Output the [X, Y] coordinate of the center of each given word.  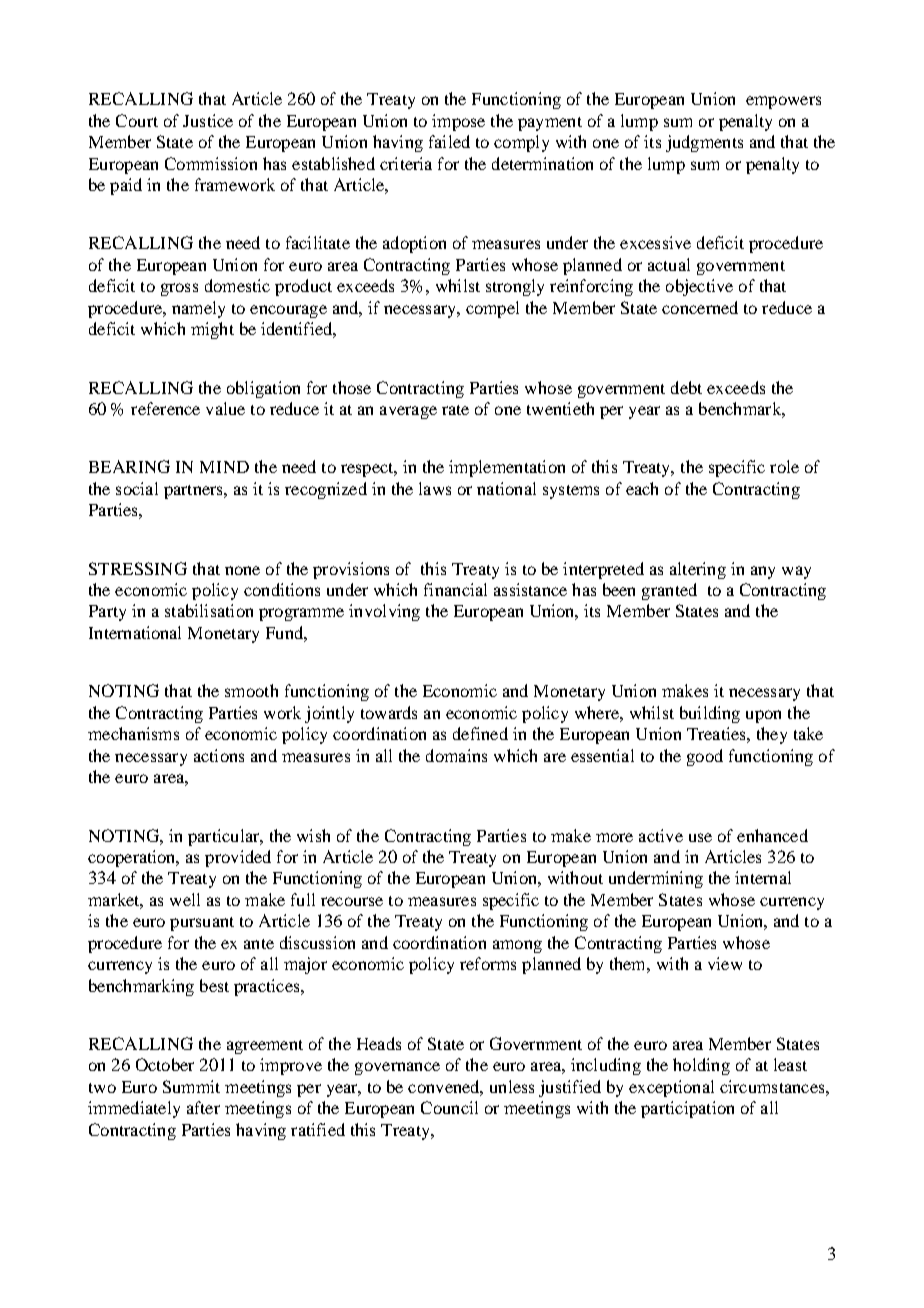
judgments [704, 143]
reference [165, 408]
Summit [191, 1086]
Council [449, 1107]
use [700, 837]
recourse [352, 901]
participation [687, 1109]
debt [686, 387]
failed [449, 141]
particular [225, 837]
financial [455, 589]
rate [455, 410]
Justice [208, 120]
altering [698, 570]
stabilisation [209, 610]
